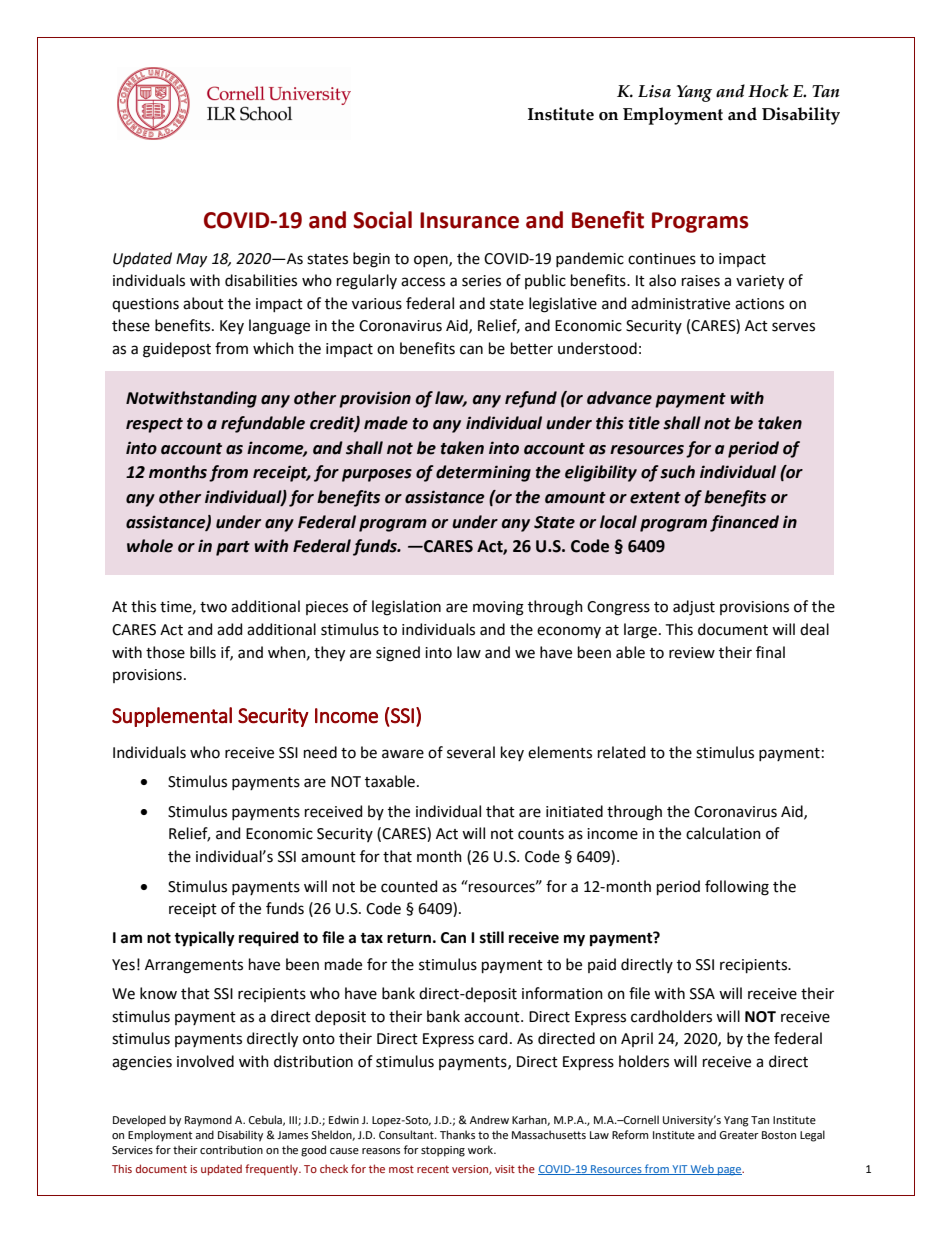  What do you see at coordinates (208, 1121) in the image?
I see `Raymond` at bounding box center [208, 1121].
